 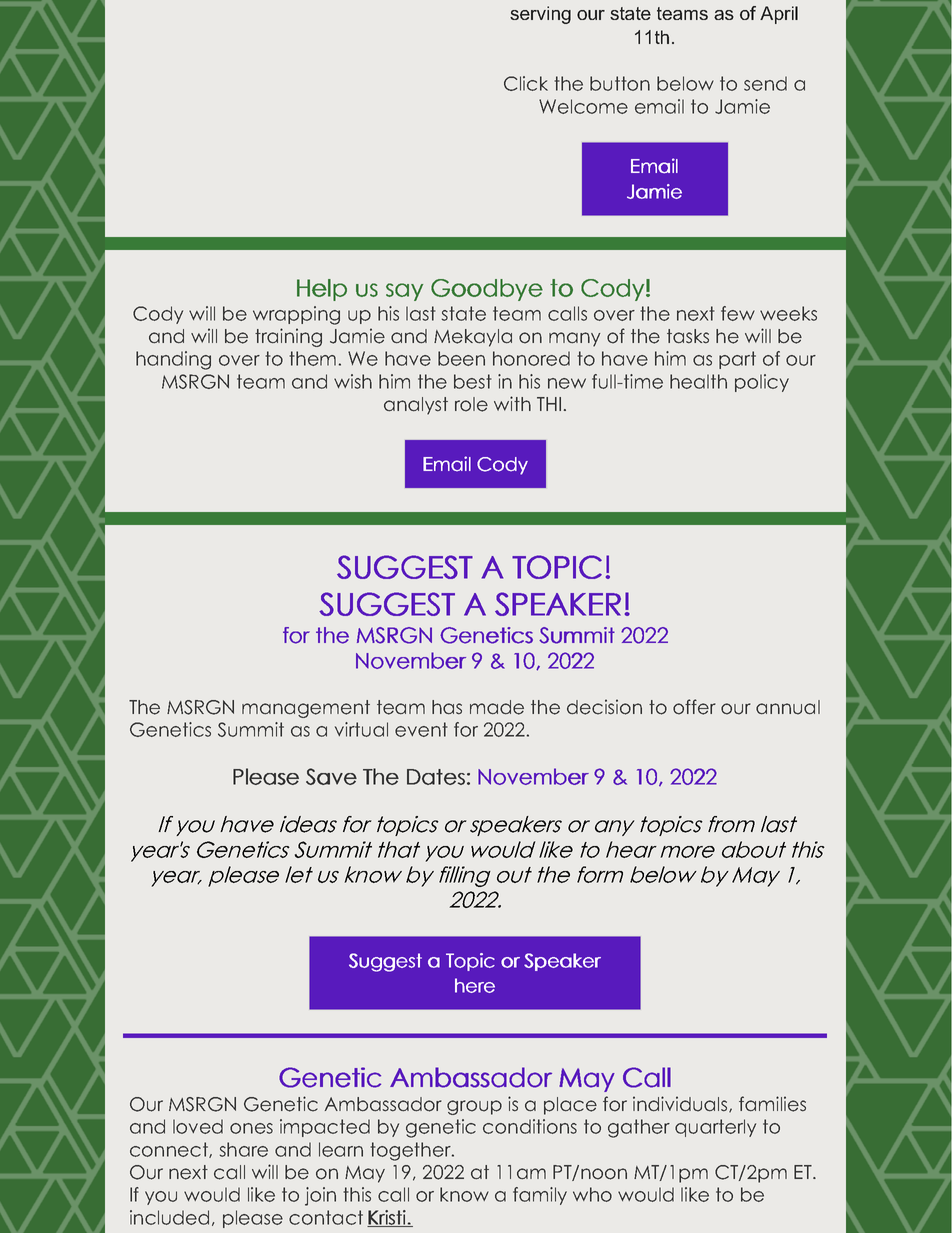 I want to click on Save, so click(x=331, y=776).
